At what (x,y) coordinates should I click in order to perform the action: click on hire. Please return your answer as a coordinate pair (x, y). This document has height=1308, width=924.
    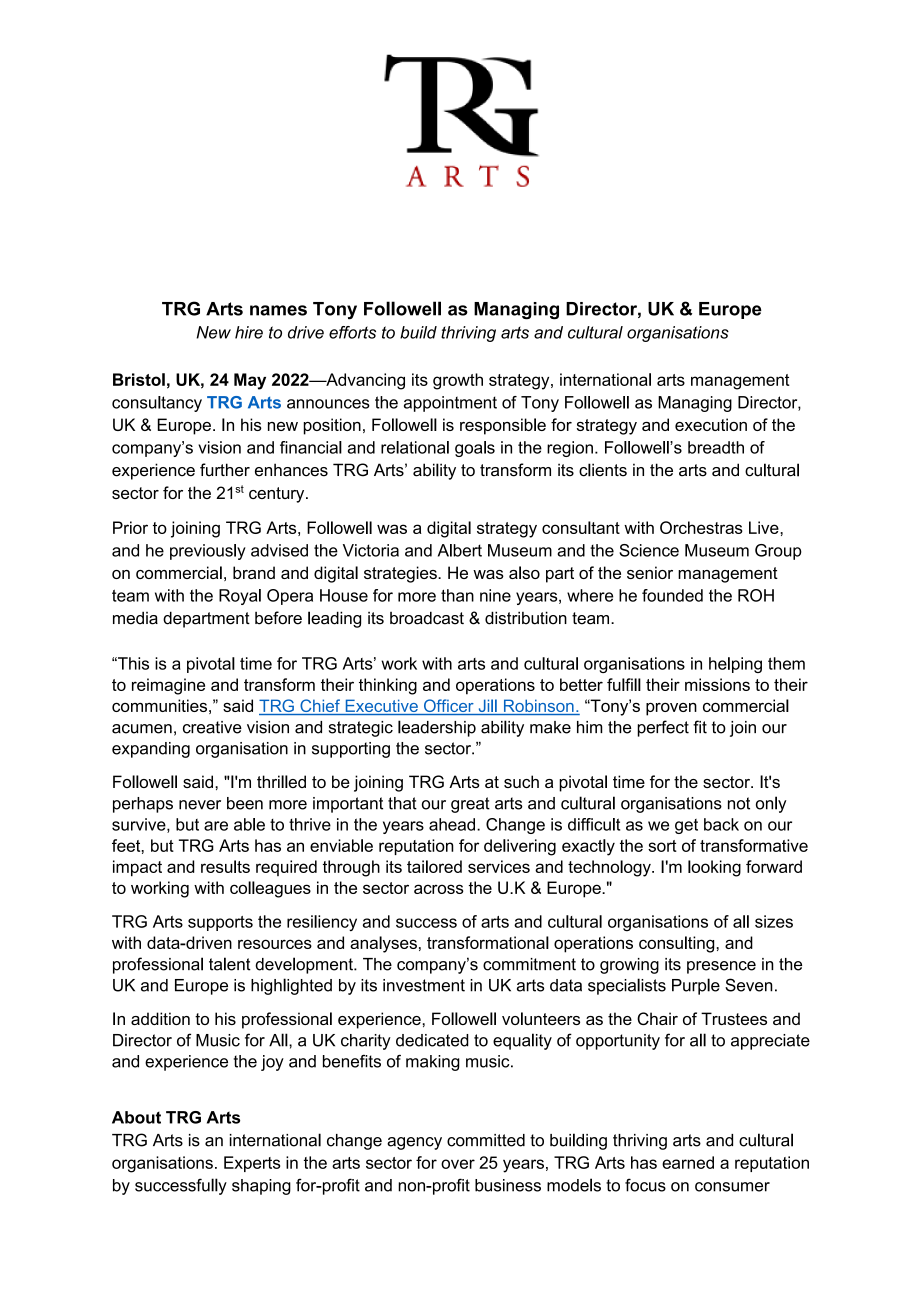
    Looking at the image, I should click on (249, 332).
